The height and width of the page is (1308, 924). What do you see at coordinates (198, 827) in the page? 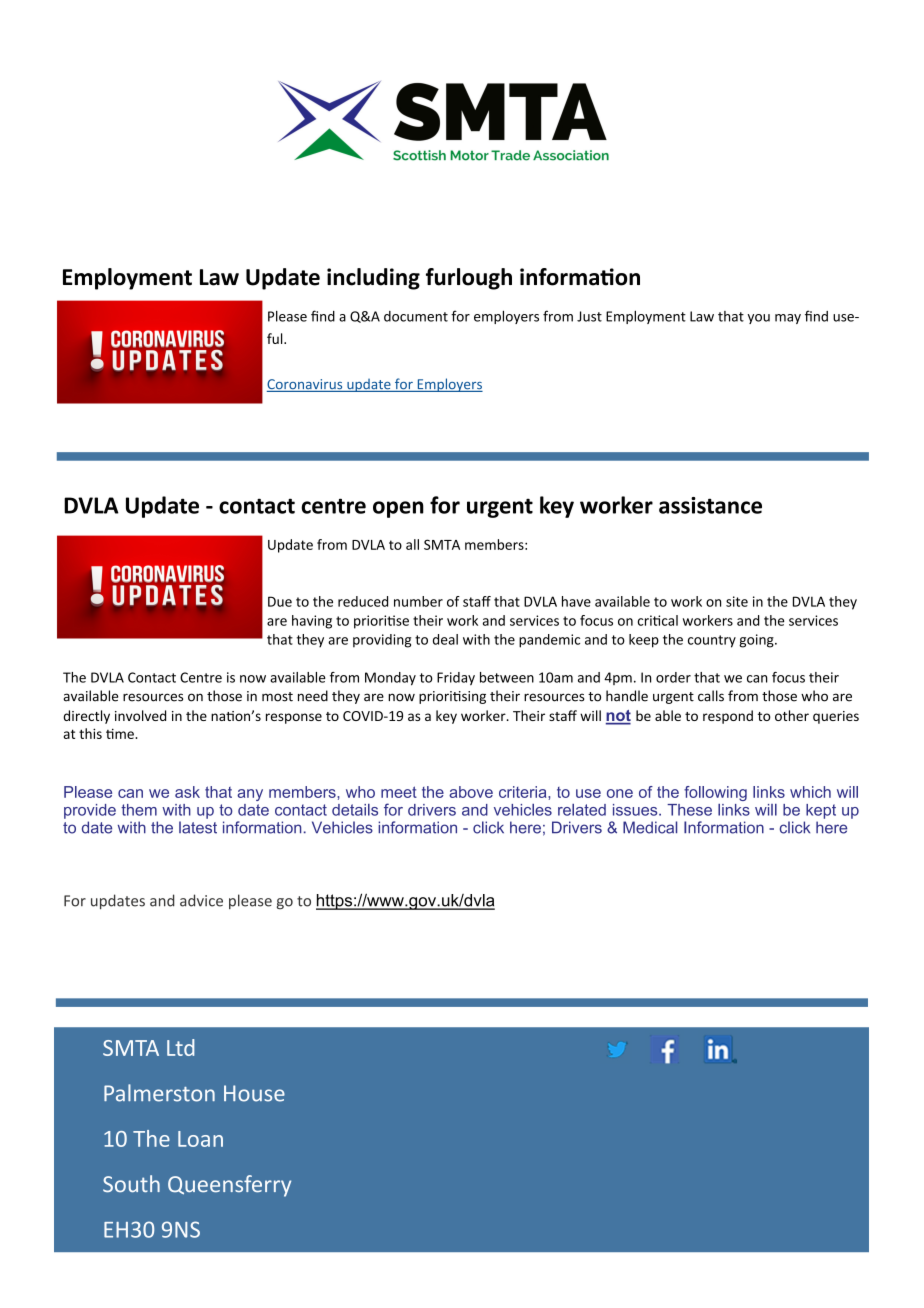
I see `latest` at bounding box center [198, 827].
